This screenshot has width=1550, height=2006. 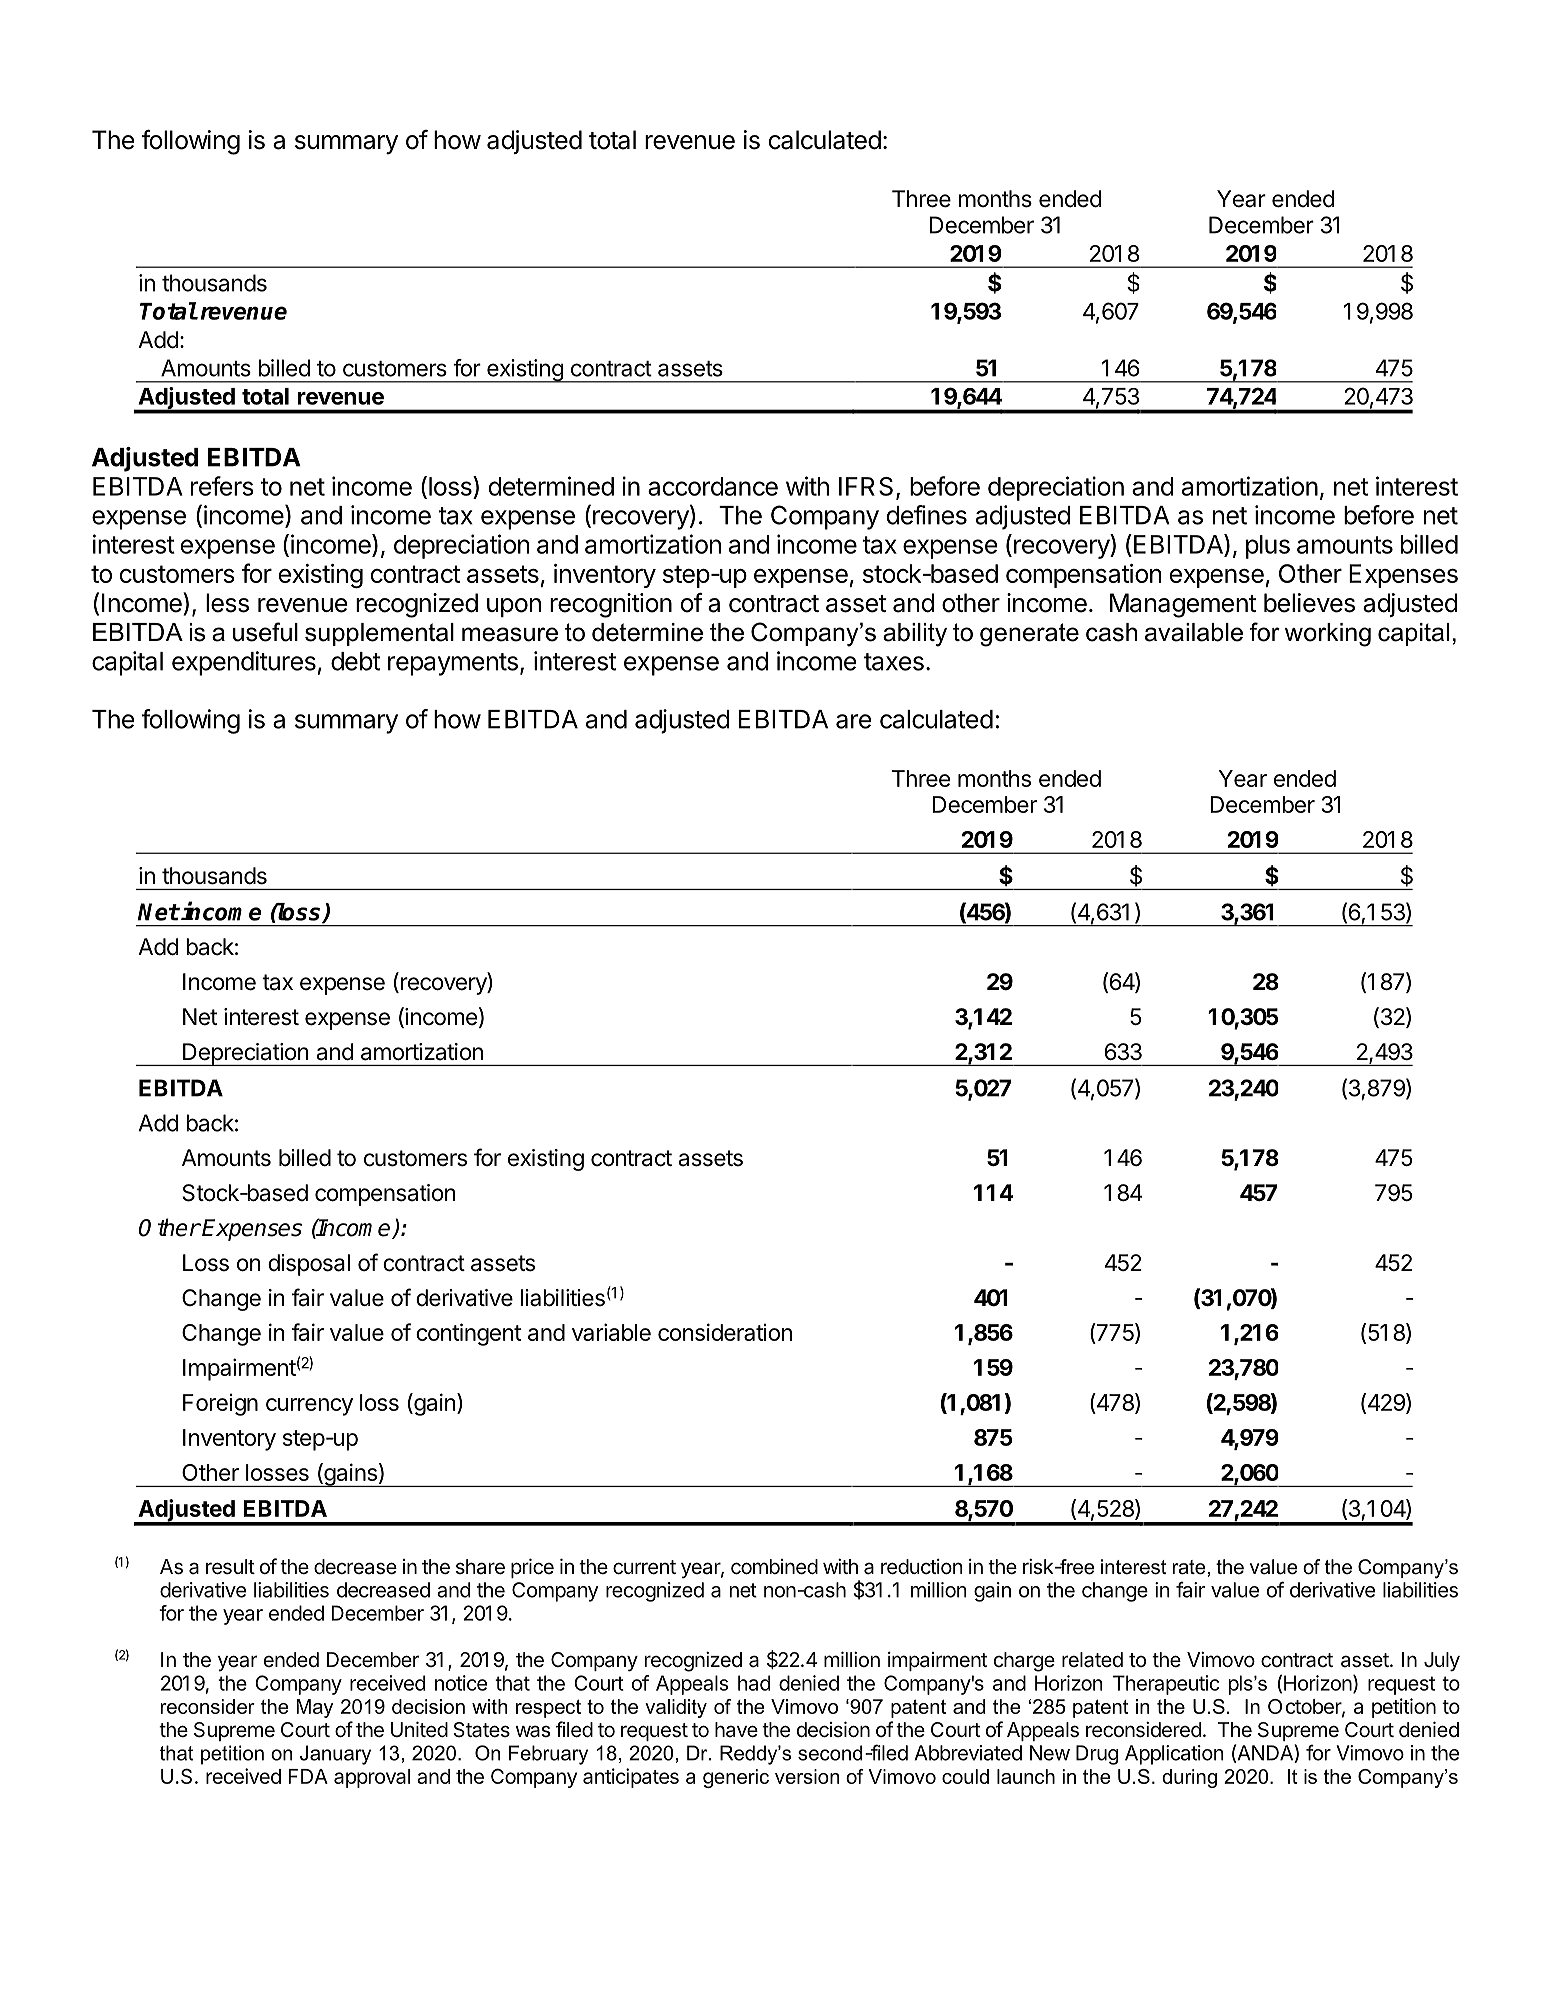 What do you see at coordinates (866, 486) in the screenshot?
I see `IFRS` at bounding box center [866, 486].
